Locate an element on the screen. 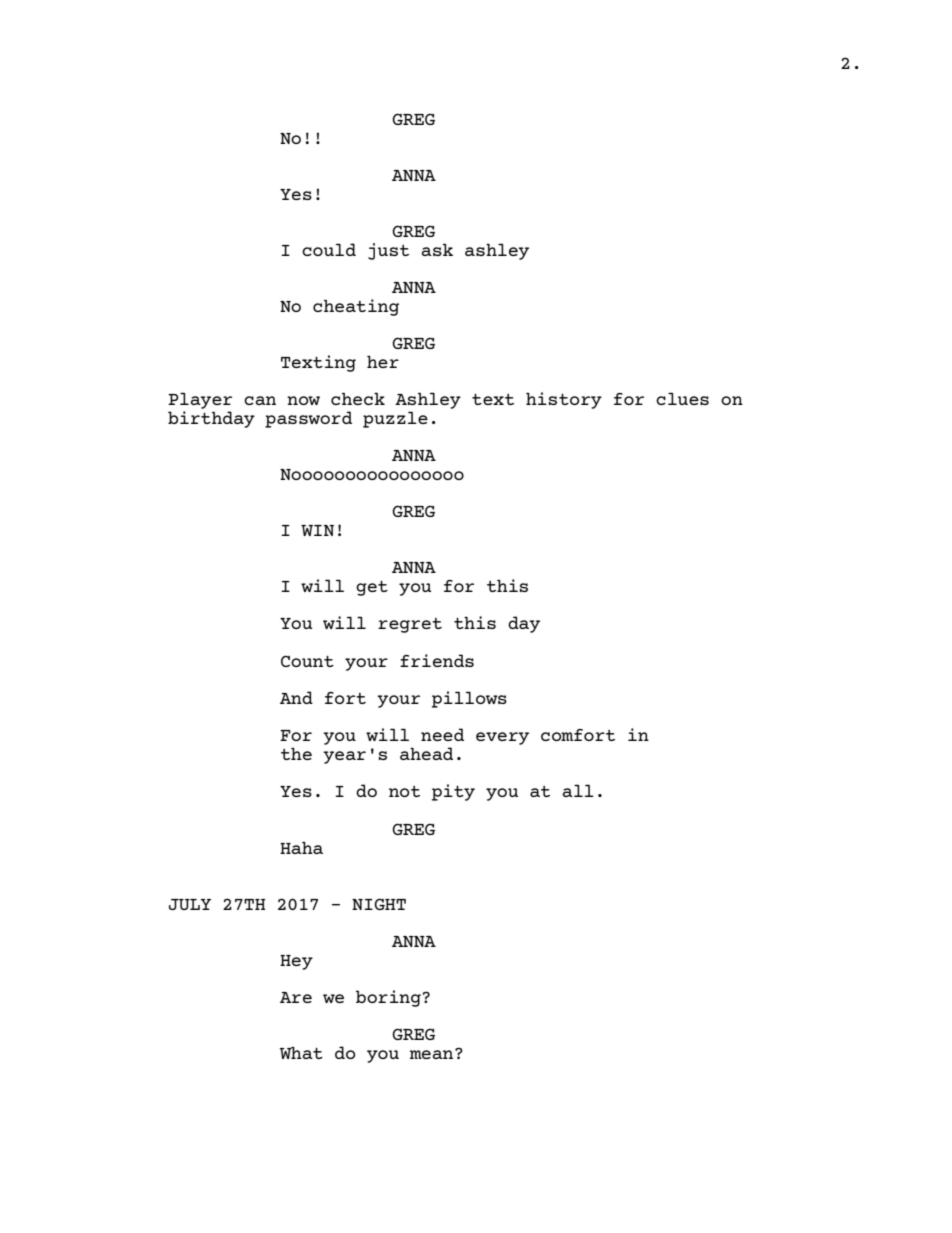 Image resolution: width=952 pixels, height=1233 pixels. clues is located at coordinates (682, 398).
